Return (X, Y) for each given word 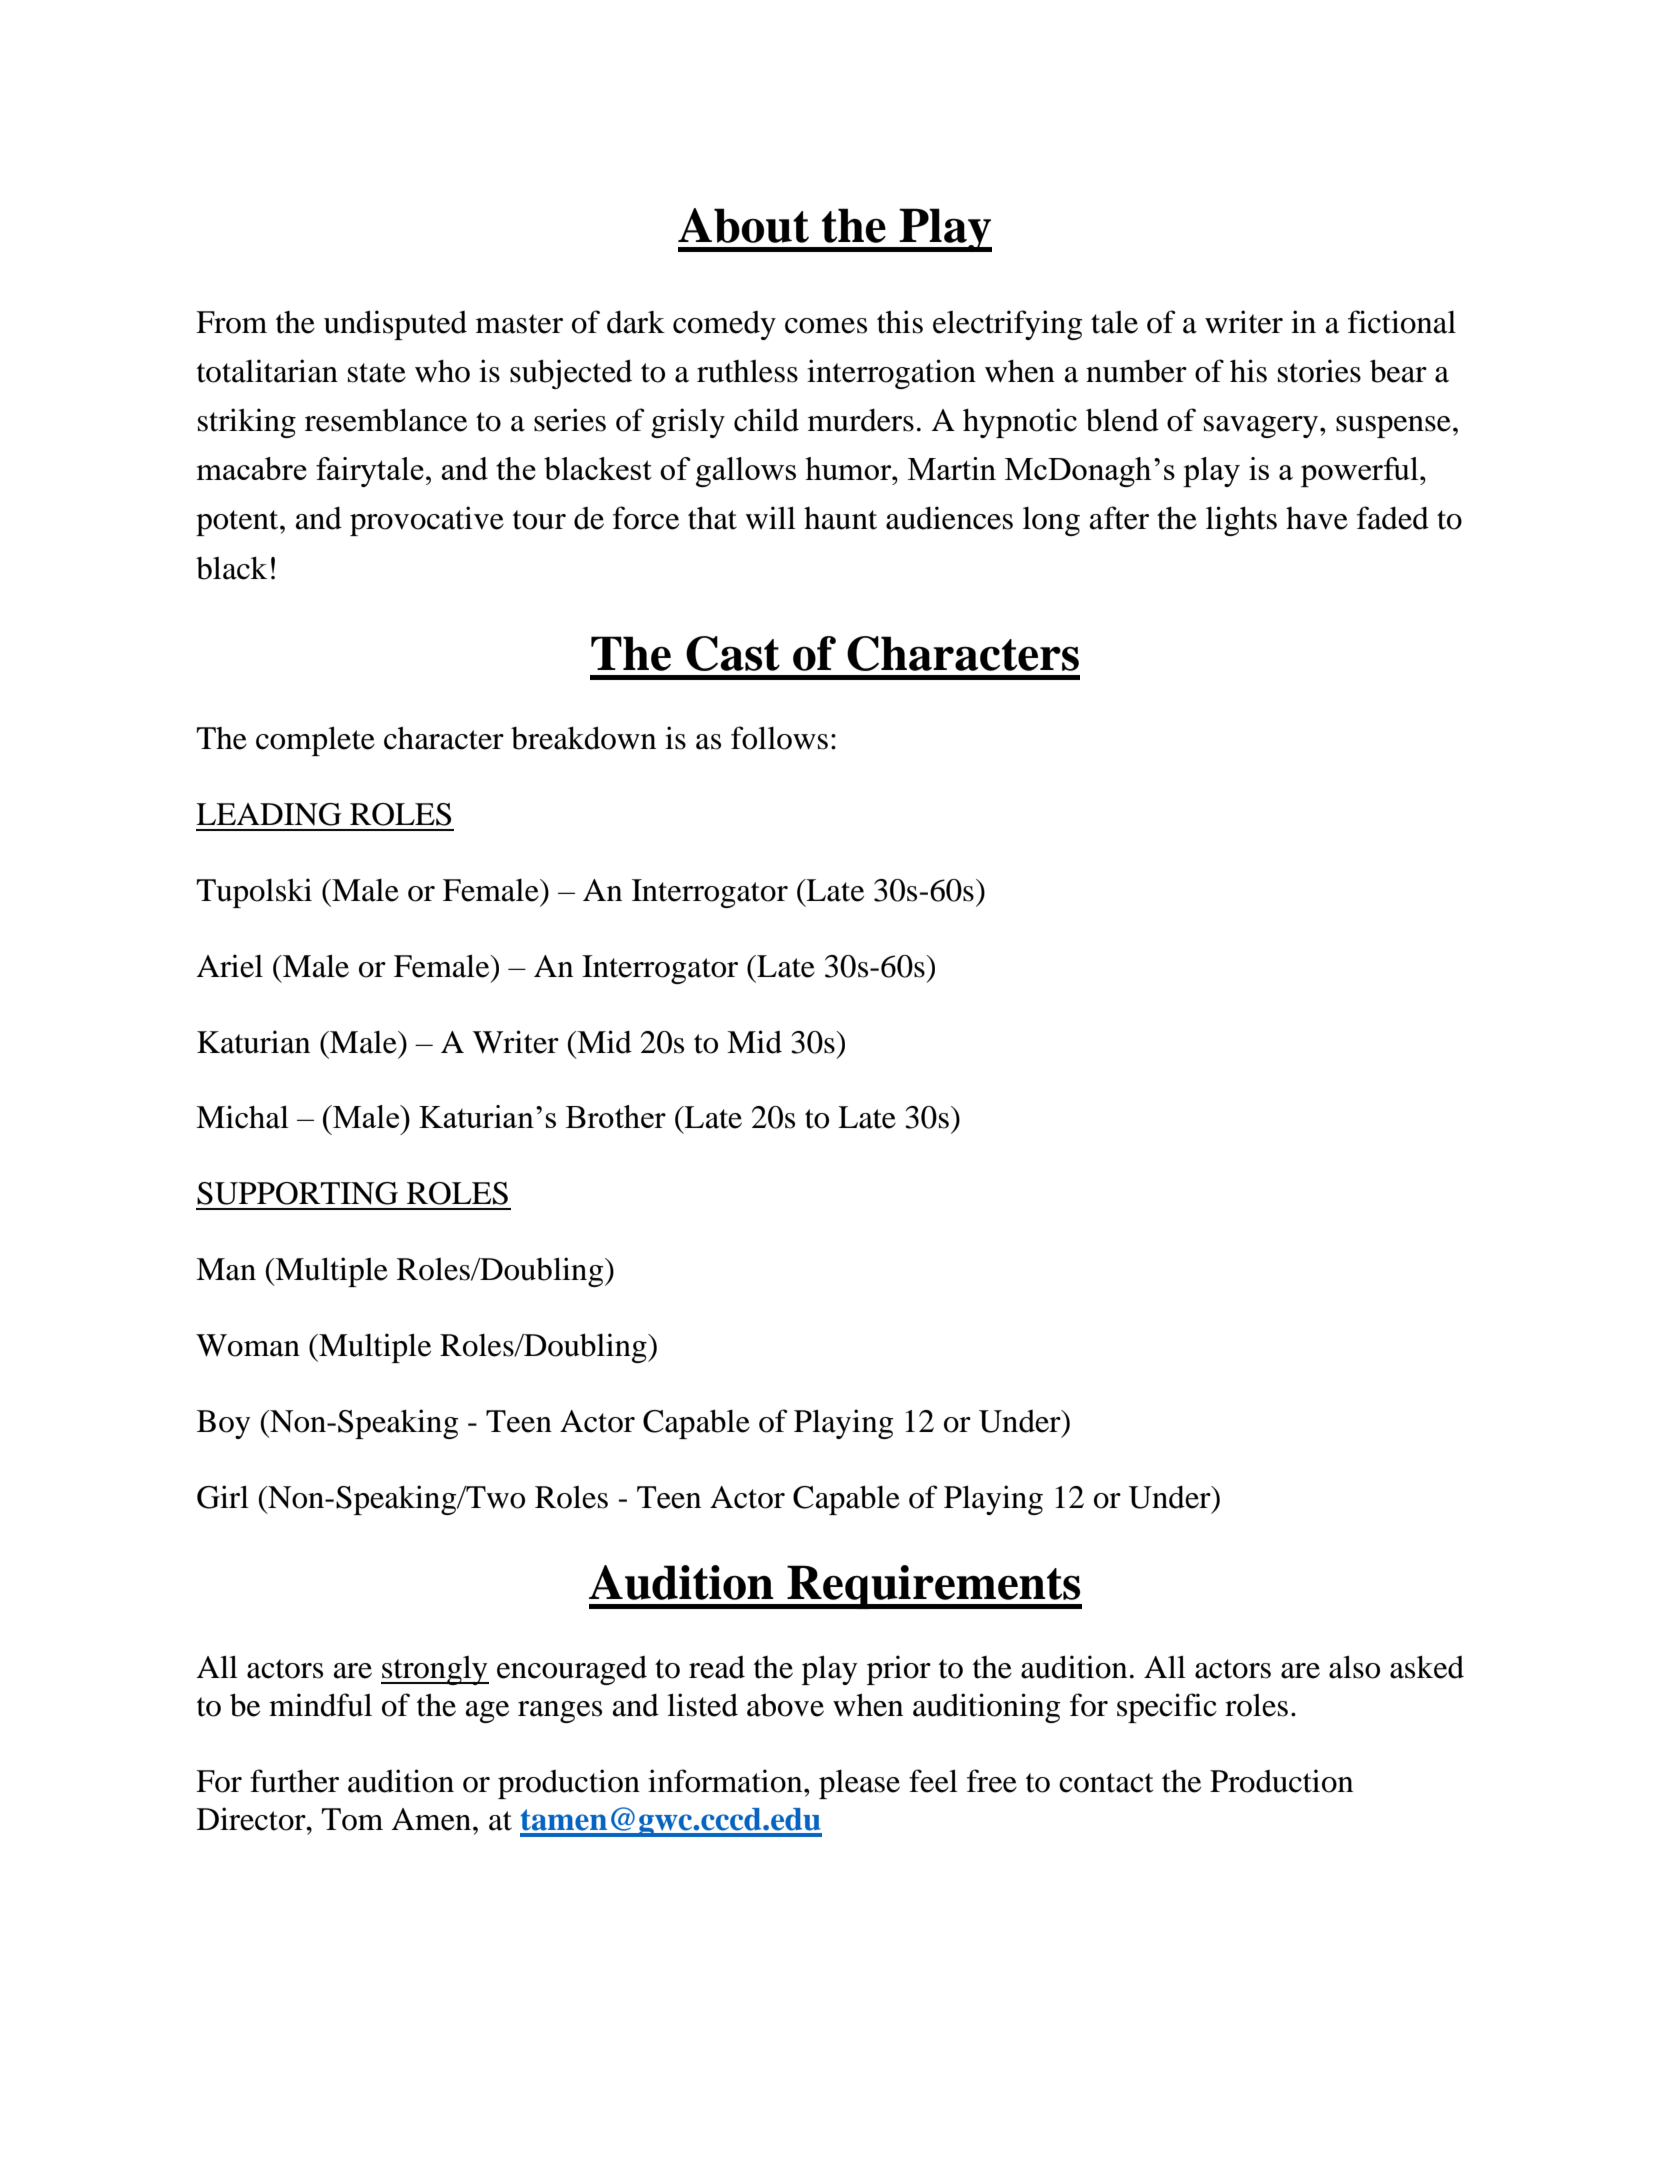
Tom (352, 1819)
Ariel (230, 966)
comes (826, 326)
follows (779, 738)
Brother (616, 1116)
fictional (1402, 322)
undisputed (395, 325)
